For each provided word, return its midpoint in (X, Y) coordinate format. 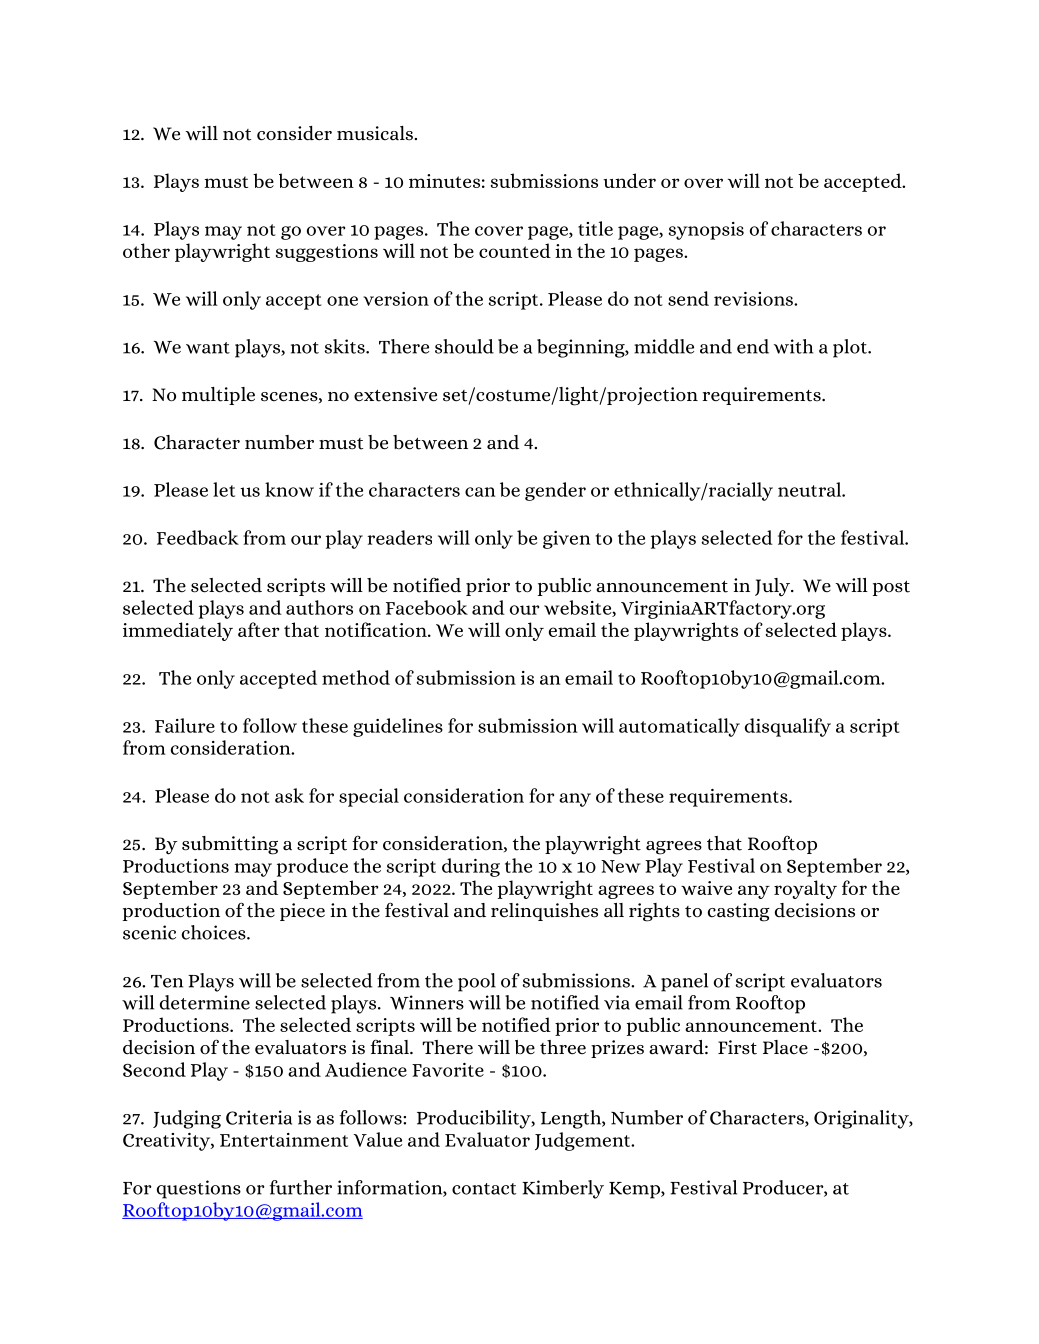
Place (785, 1047)
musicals (375, 133)
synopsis (706, 231)
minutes (444, 181)
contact (484, 1189)
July (773, 587)
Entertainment (284, 1140)
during (471, 867)
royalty (805, 889)
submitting (230, 845)
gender (555, 491)
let (224, 489)
